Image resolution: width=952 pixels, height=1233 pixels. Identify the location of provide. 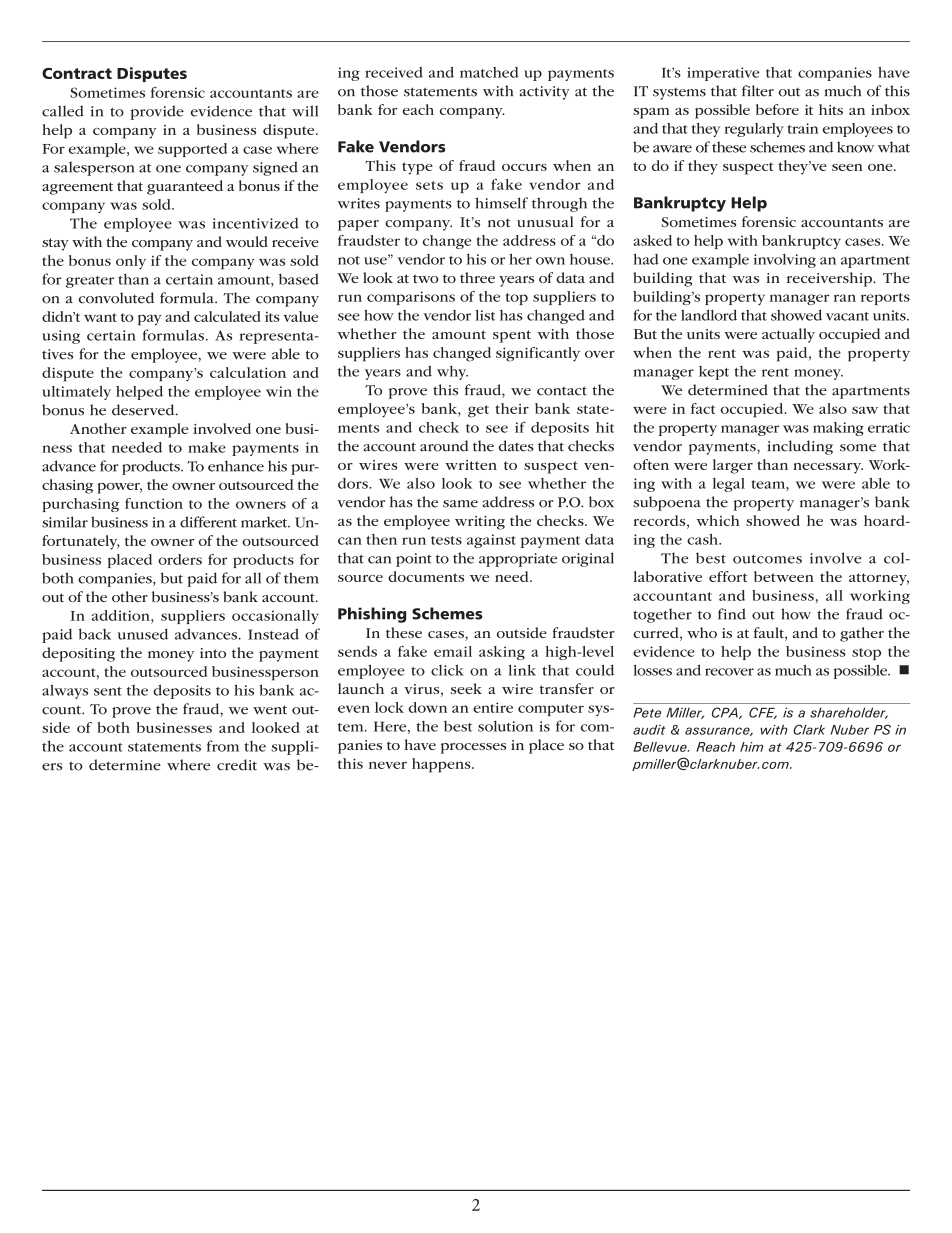
(157, 112).
